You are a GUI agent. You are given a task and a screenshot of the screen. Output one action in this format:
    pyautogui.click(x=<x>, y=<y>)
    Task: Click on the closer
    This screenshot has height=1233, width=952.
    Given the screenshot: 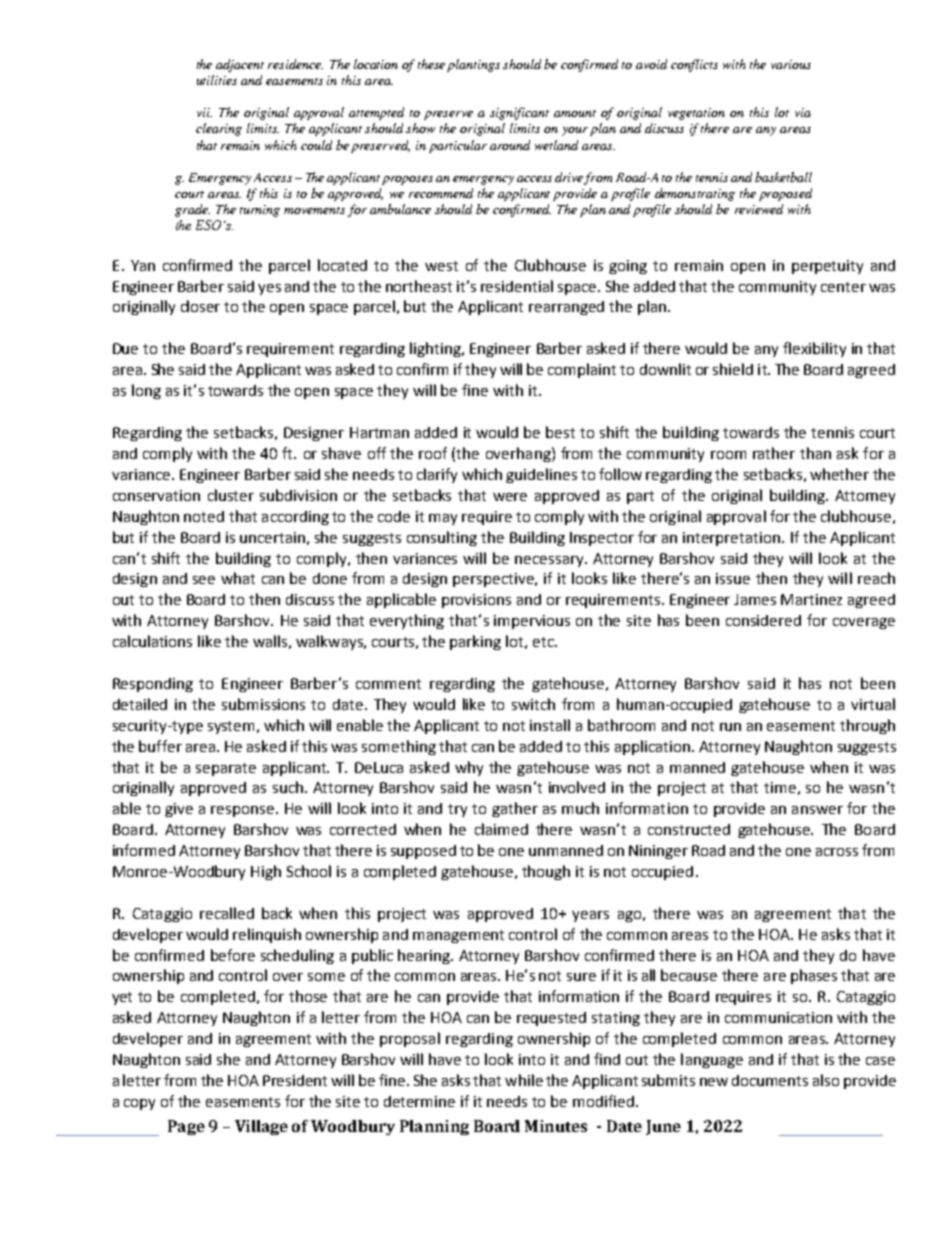 What is the action you would take?
    pyautogui.click(x=200, y=306)
